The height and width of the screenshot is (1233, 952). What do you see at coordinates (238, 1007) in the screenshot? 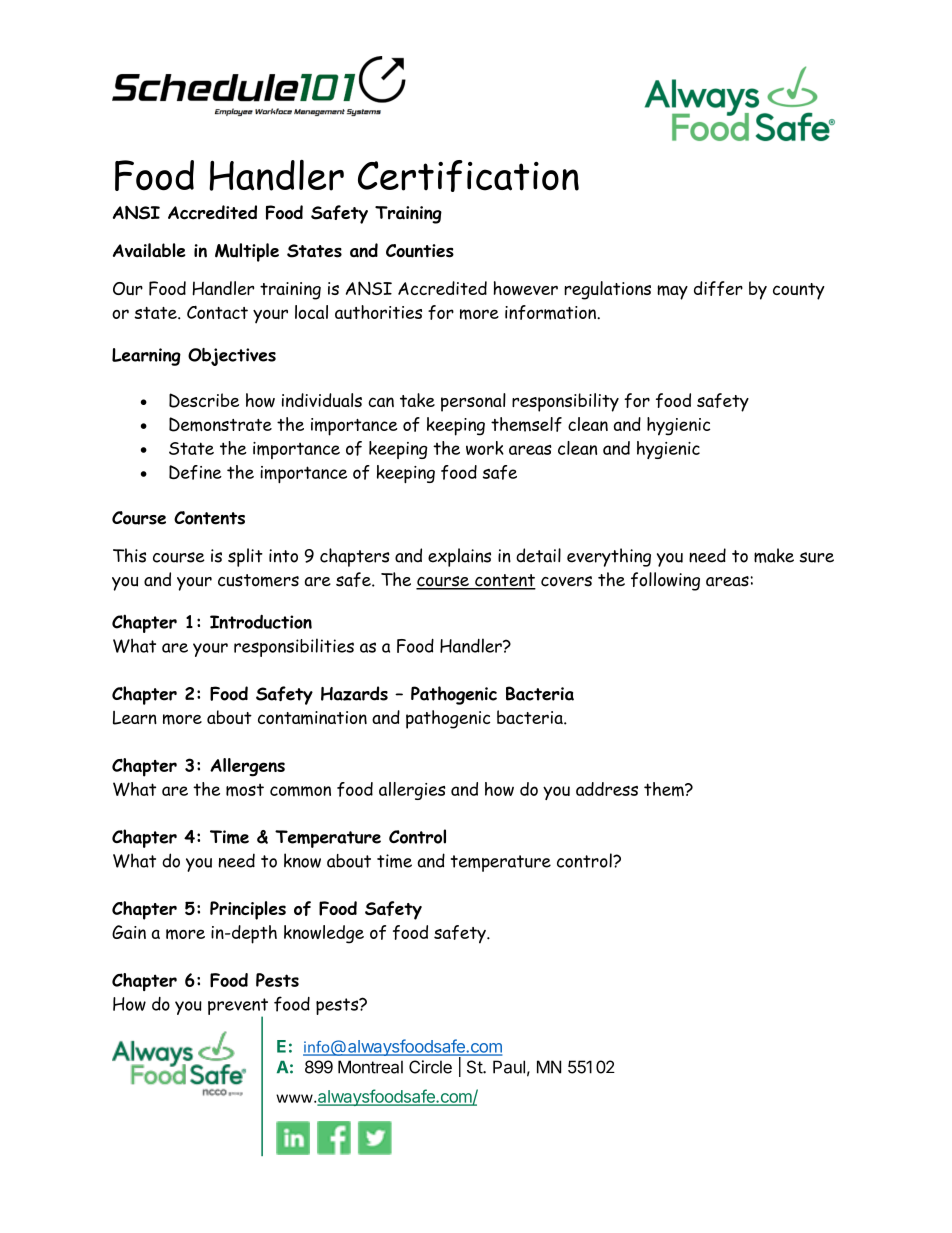
I see `prevent` at bounding box center [238, 1007].
